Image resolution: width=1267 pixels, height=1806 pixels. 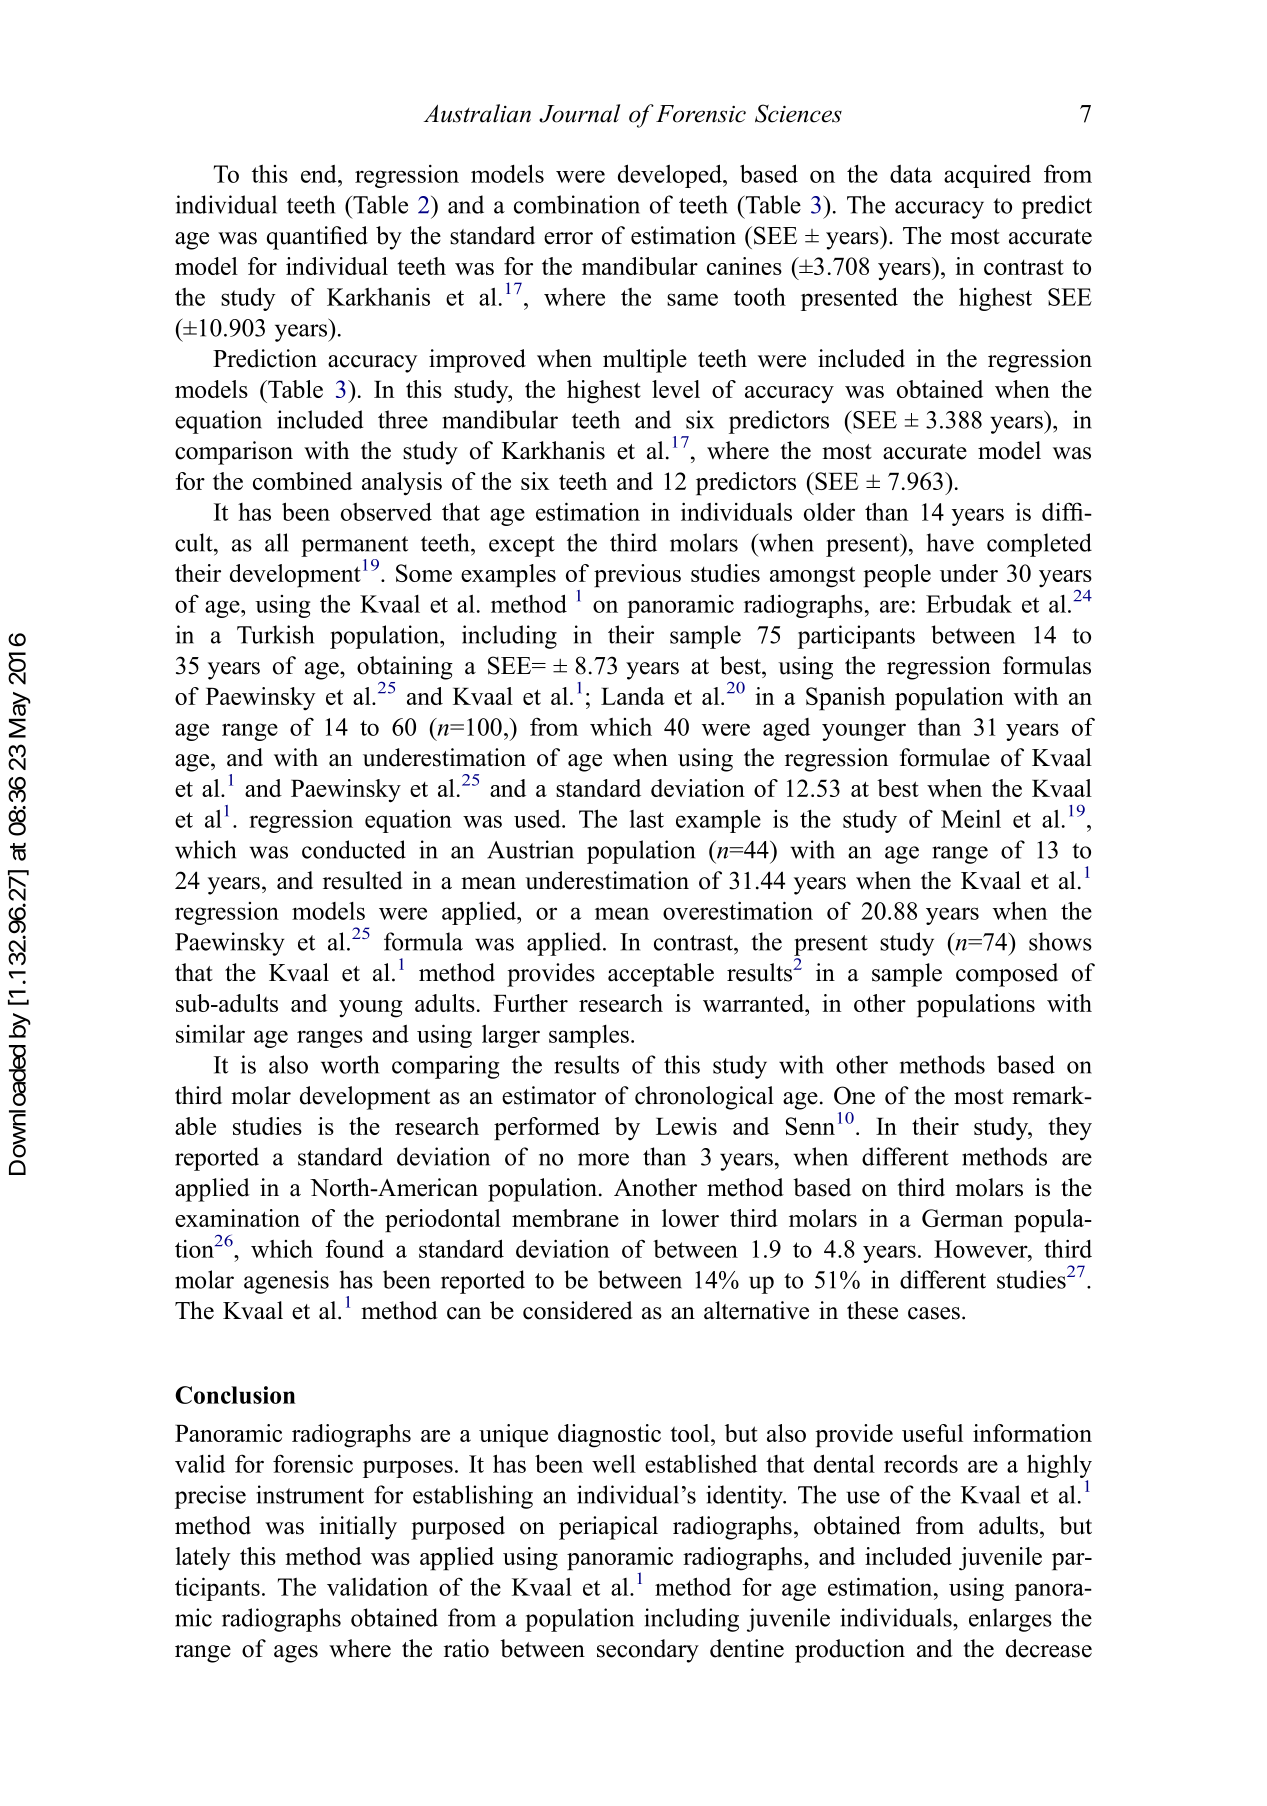 I want to click on ages, so click(x=296, y=1654).
